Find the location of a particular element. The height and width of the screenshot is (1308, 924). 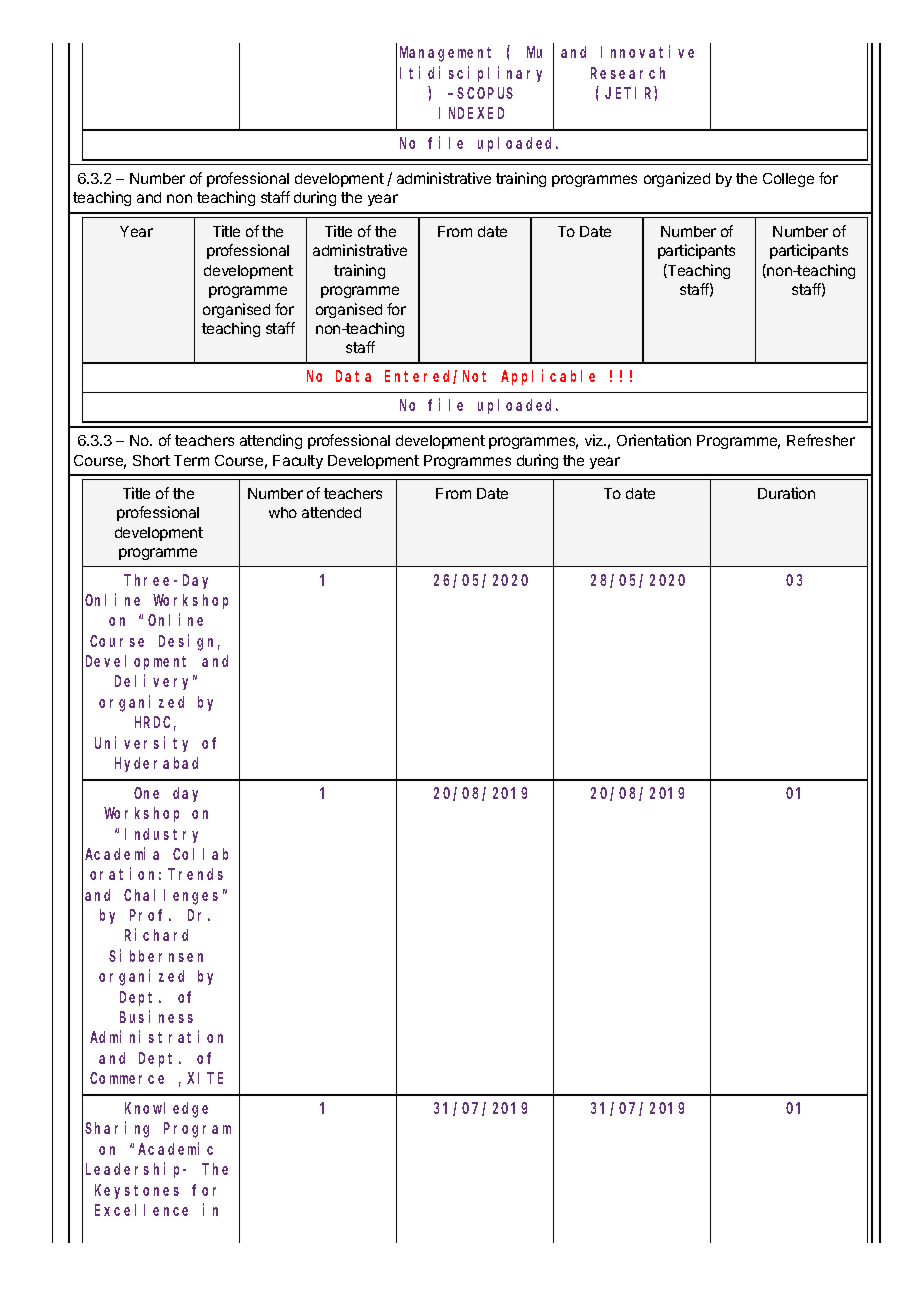

INDEXED is located at coordinates (471, 113).
